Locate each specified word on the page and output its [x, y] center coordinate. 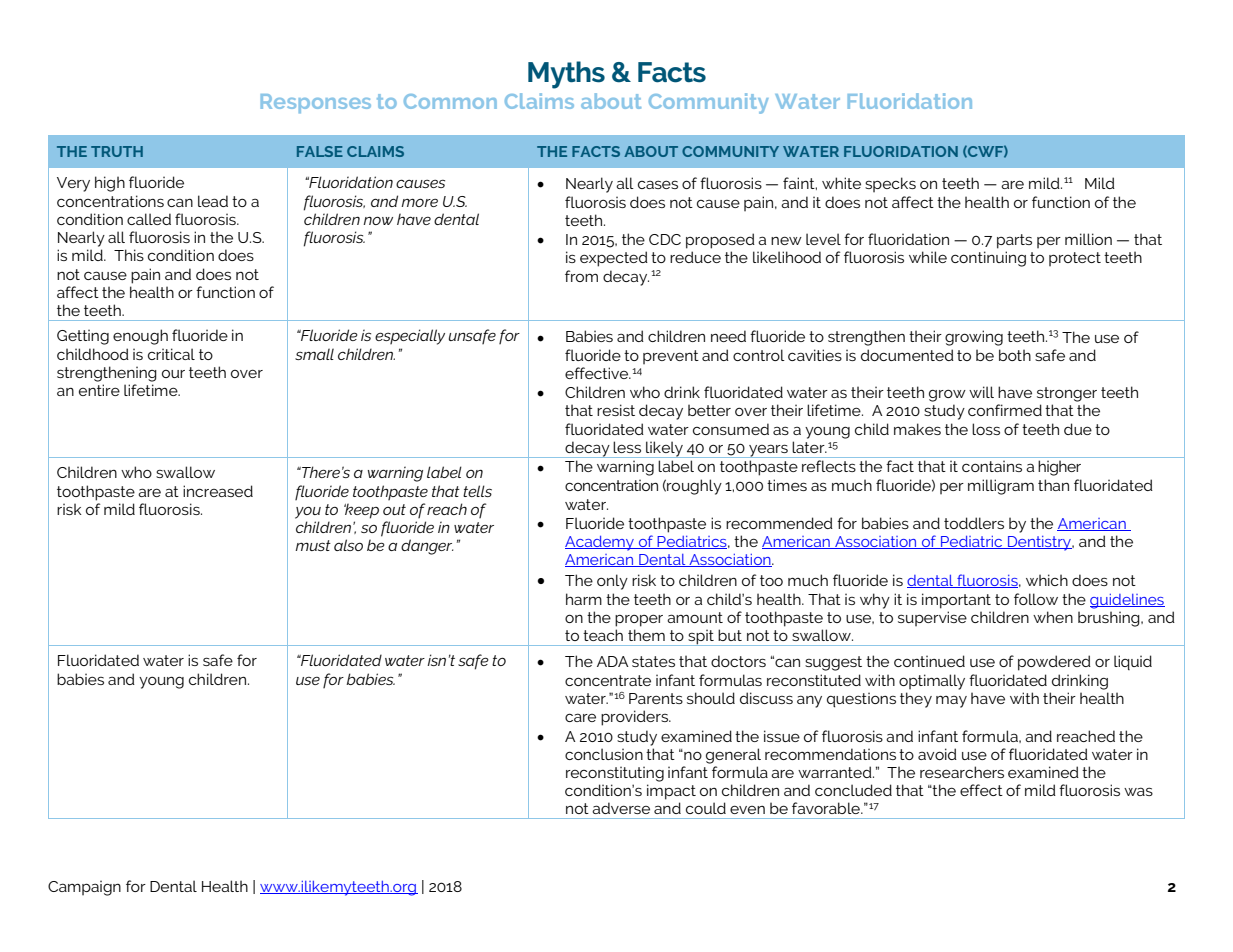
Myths [566, 75]
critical [171, 354]
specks [890, 184]
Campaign [84, 888]
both [1015, 355]
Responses [316, 103]
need [728, 336]
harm [584, 599]
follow [1036, 599]
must [313, 545]
